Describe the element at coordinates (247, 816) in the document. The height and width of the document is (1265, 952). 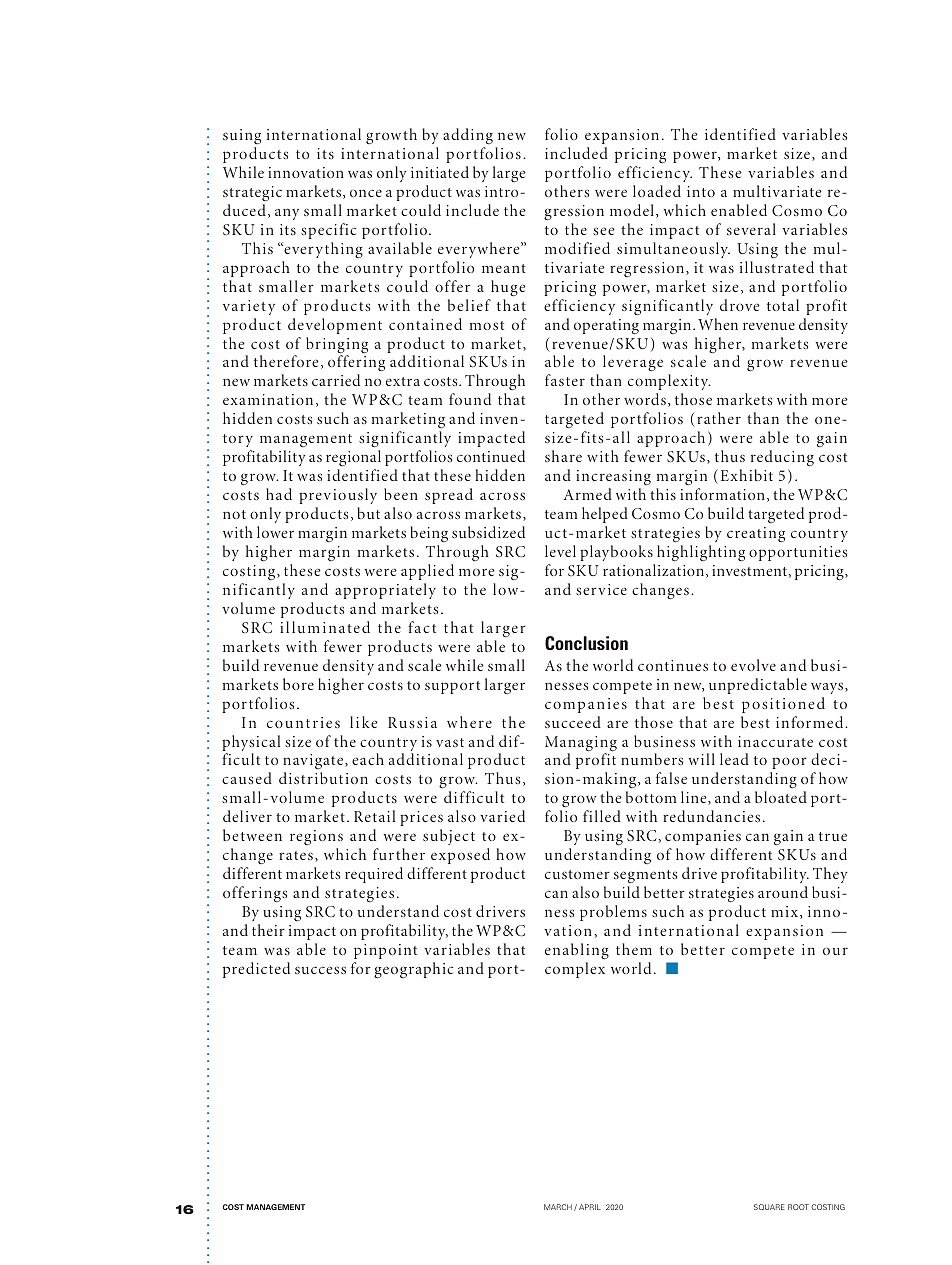
I see `deliver` at that location.
